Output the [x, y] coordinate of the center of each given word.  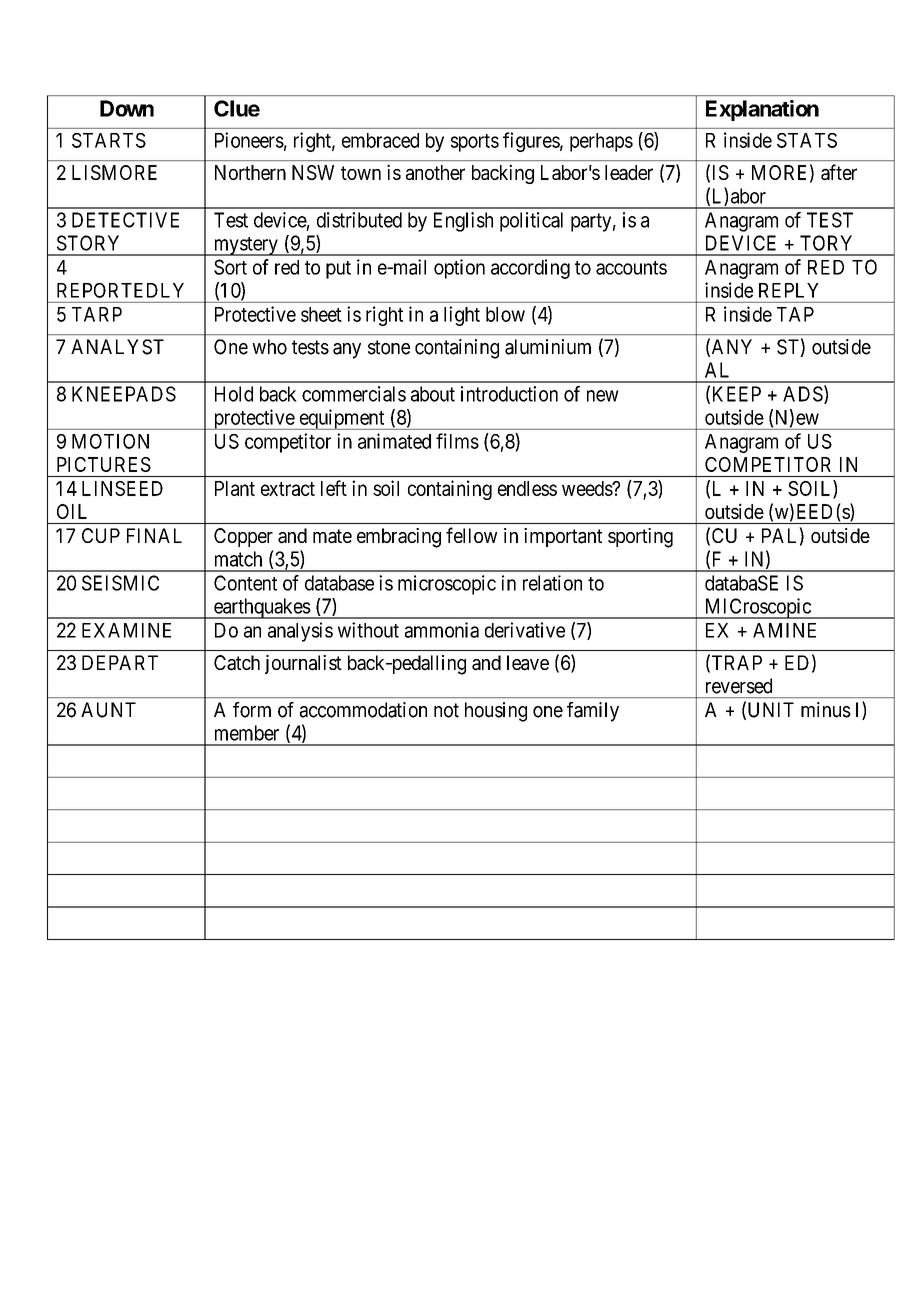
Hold [234, 394]
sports [475, 143]
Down [127, 108]
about [433, 394]
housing [496, 712]
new [603, 396]
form [252, 710]
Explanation [762, 110]
